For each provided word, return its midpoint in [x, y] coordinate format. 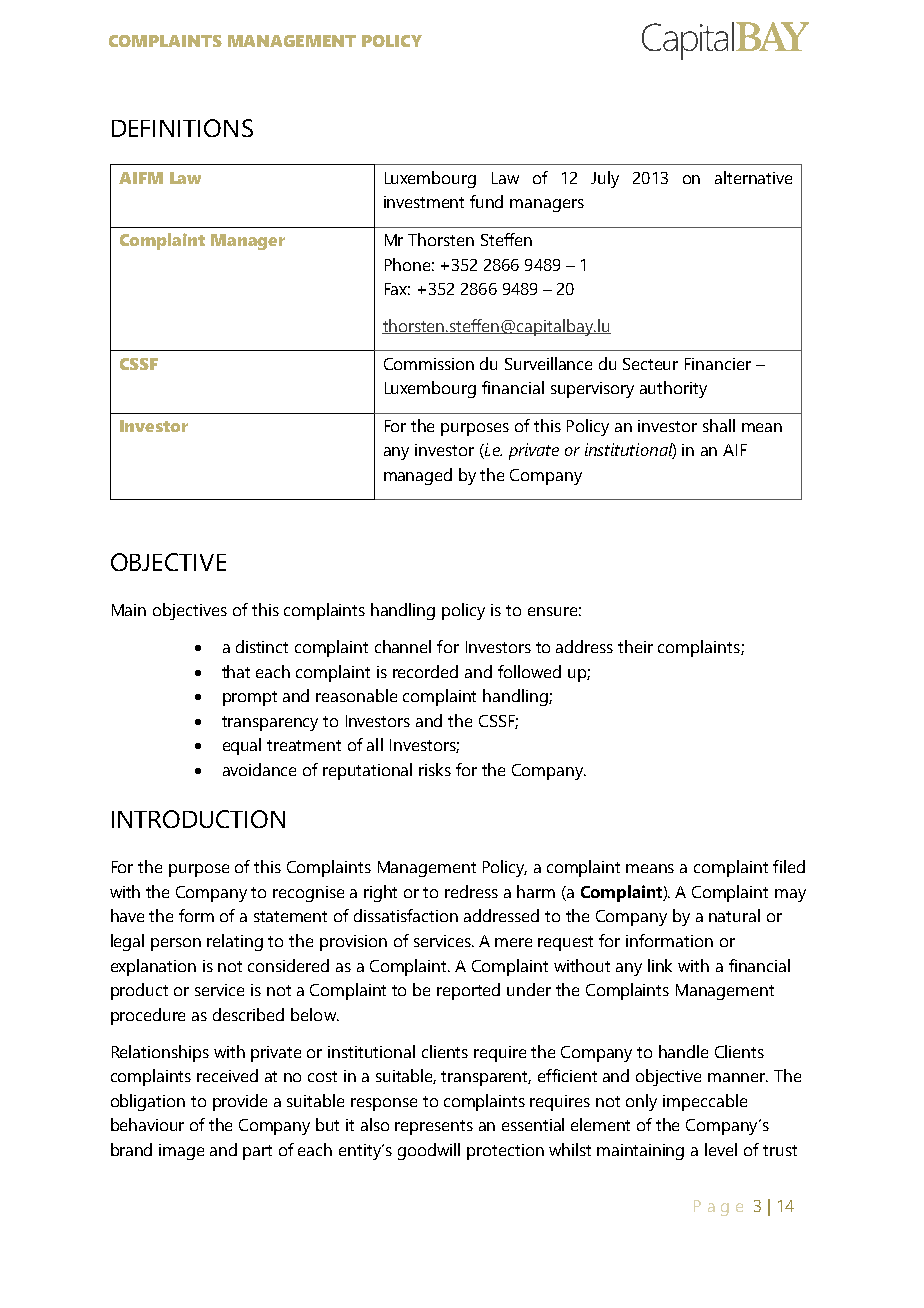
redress [471, 891]
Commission [429, 364]
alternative [753, 177]
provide [240, 1102]
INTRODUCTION [198, 819]
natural [734, 915]
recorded [425, 671]
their [635, 646]
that [236, 671]
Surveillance [548, 363]
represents [434, 1127]
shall [719, 425]
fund [486, 201]
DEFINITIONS [182, 128]
